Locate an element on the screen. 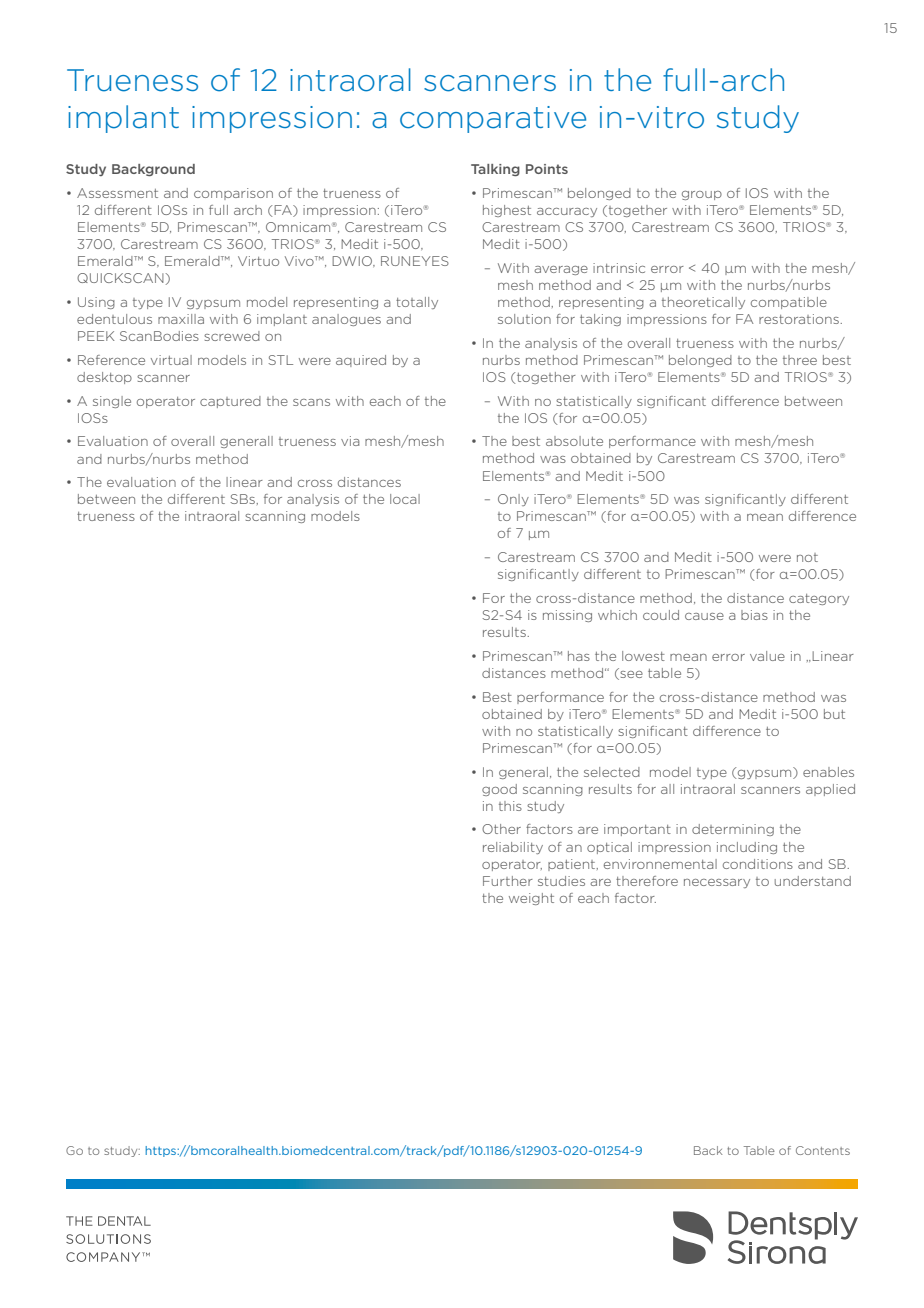 The image size is (924, 1308). reliability is located at coordinates (513, 848).
